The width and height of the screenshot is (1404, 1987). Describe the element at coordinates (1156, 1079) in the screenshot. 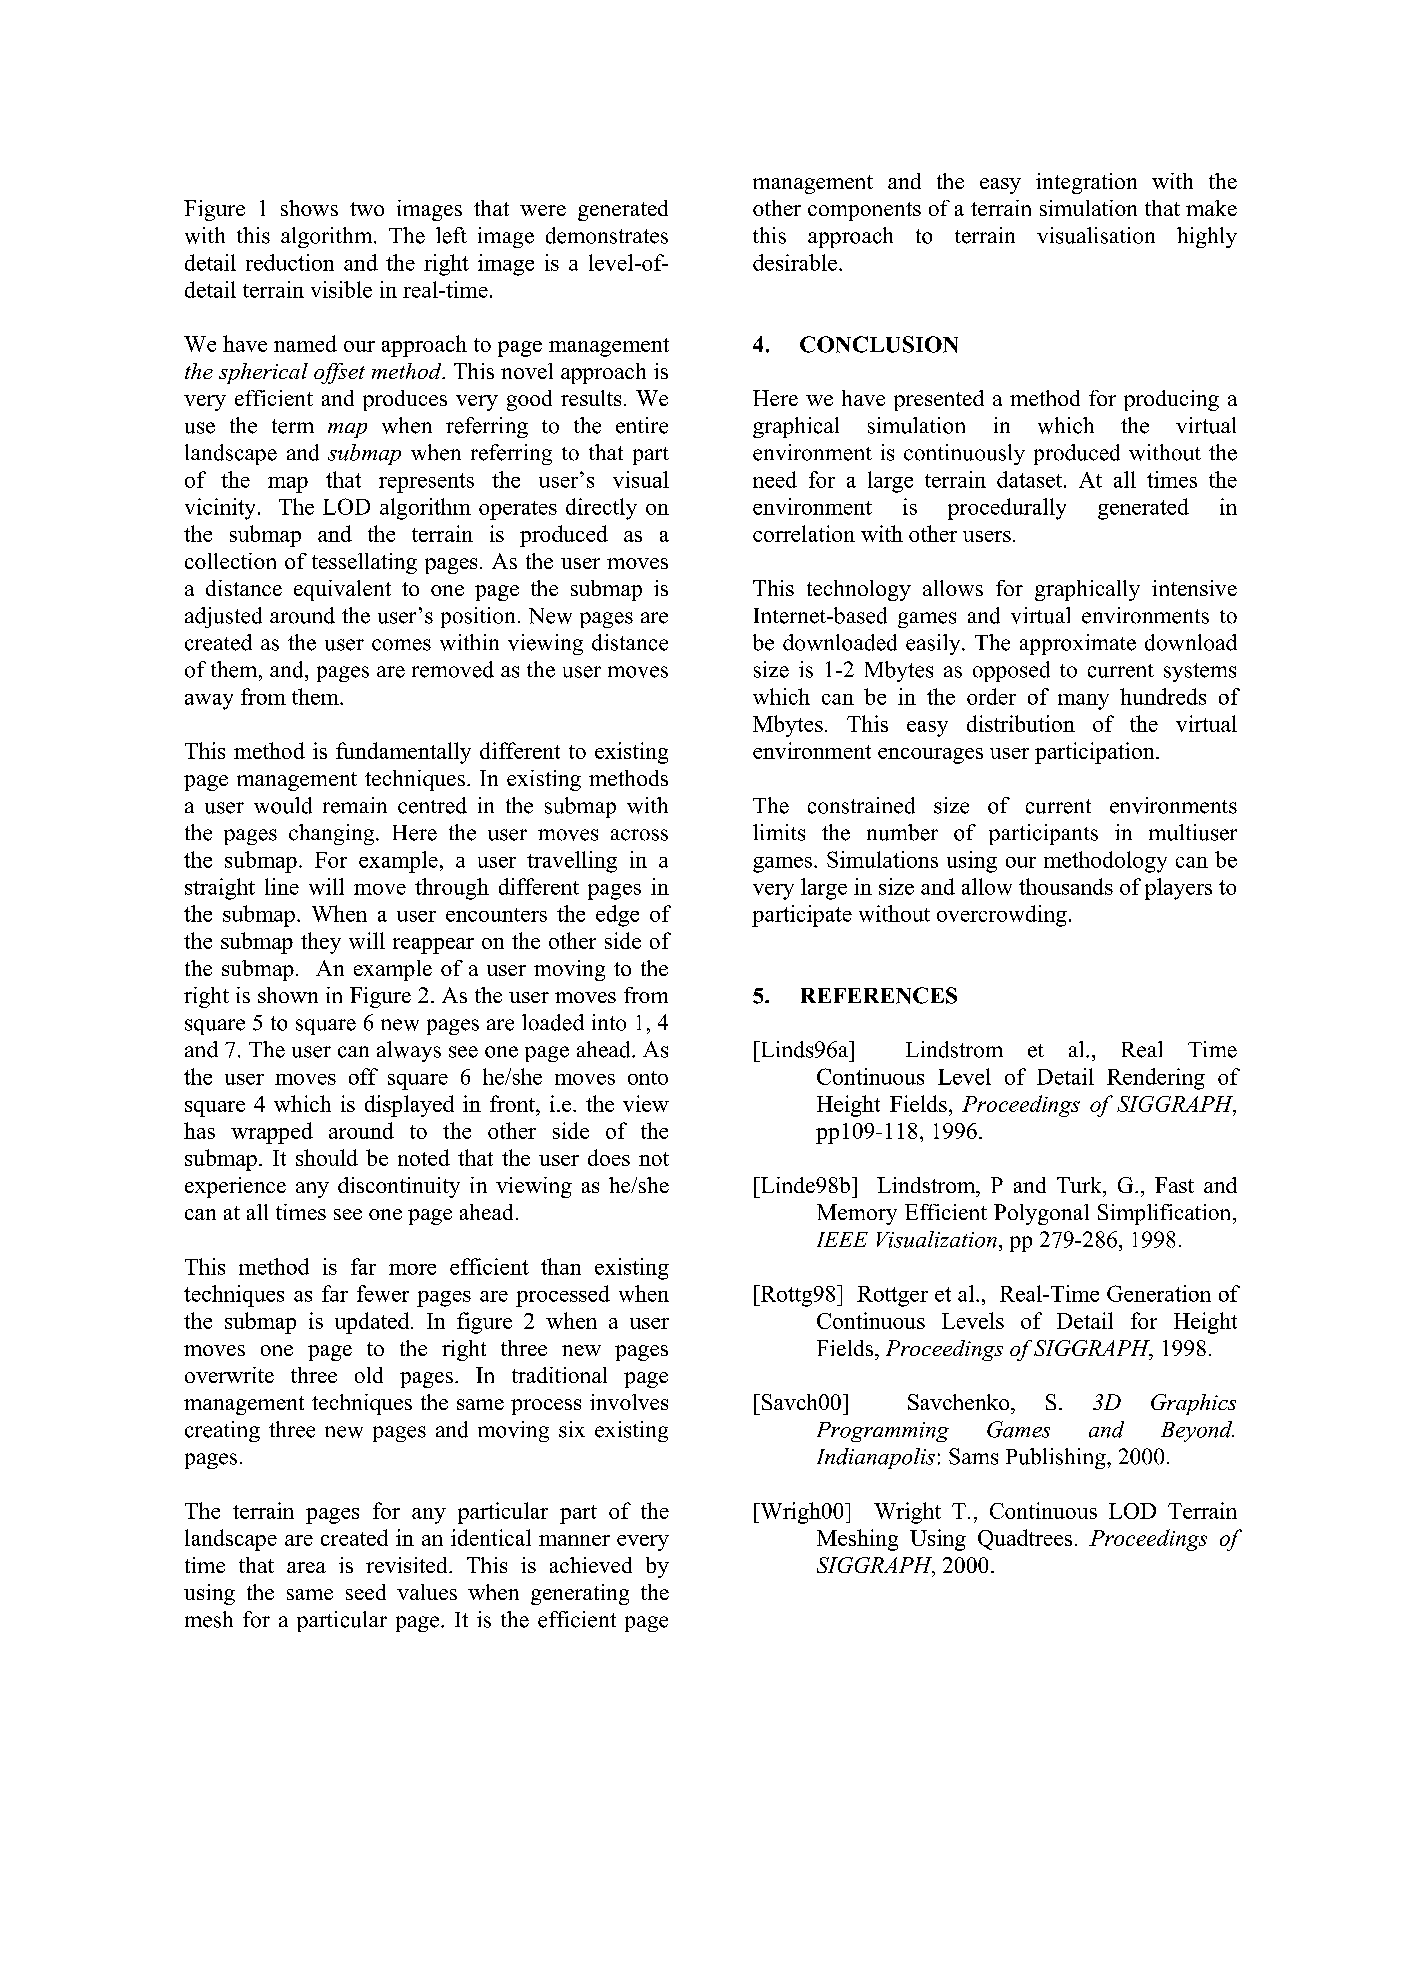

I see `Rendering` at that location.
